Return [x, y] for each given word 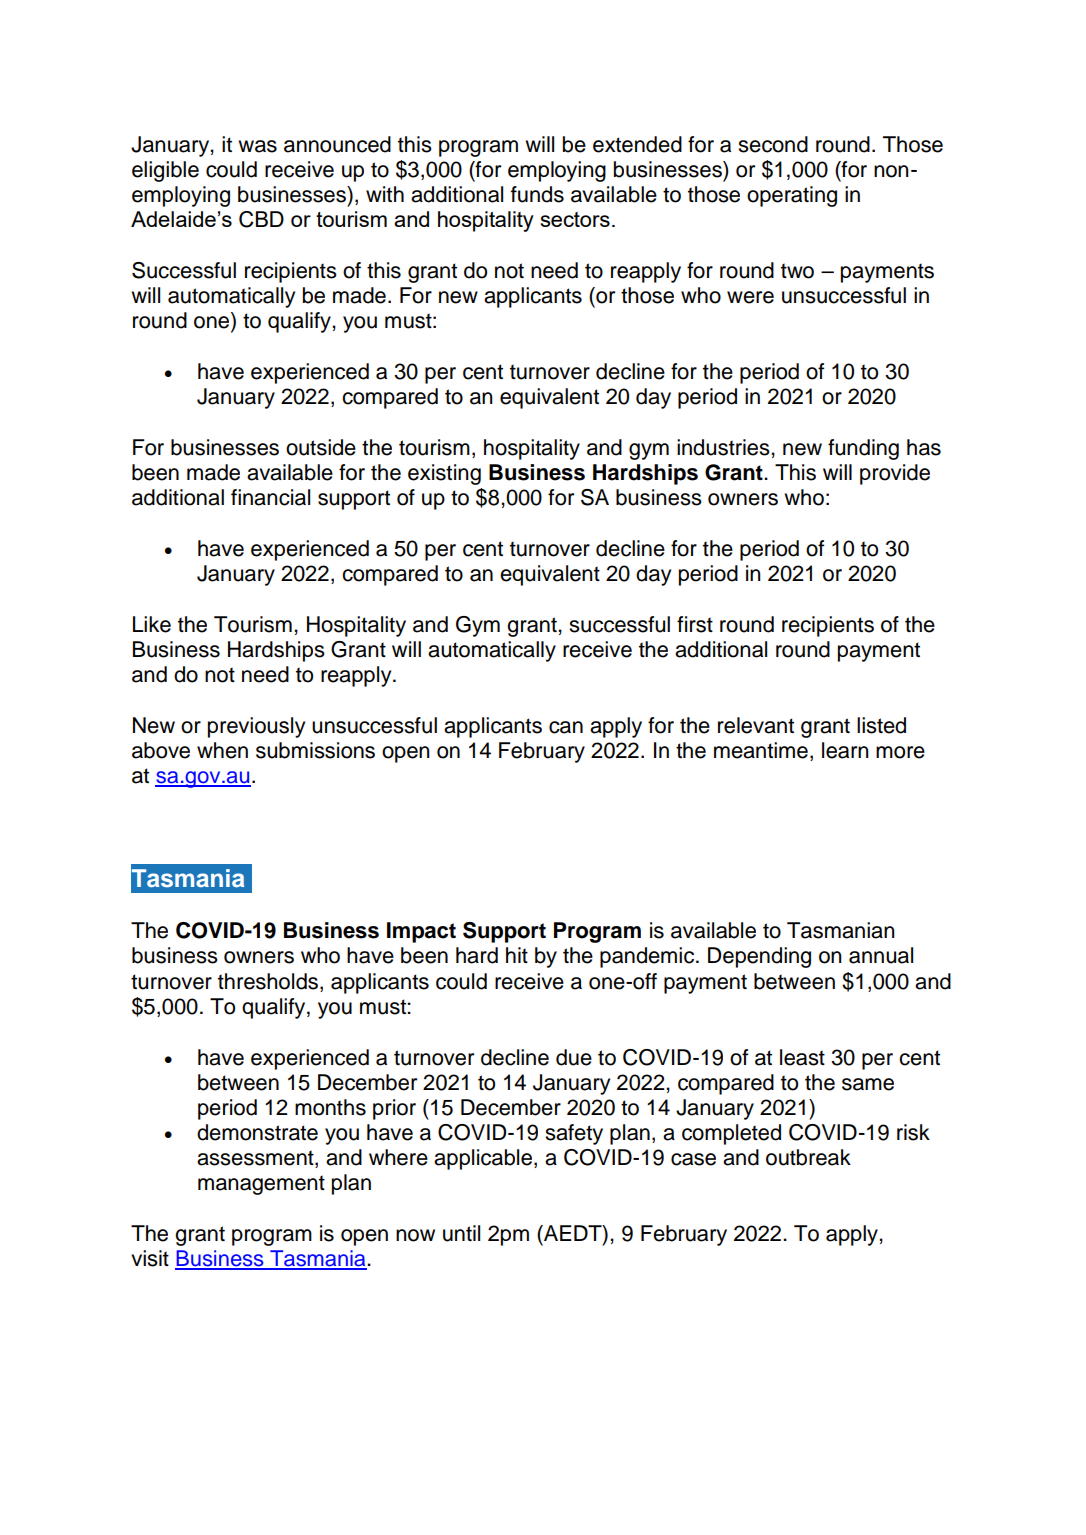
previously [256, 727]
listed [881, 725]
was [257, 146]
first [695, 624]
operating [792, 196]
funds [537, 194]
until [461, 1233]
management [261, 1185]
